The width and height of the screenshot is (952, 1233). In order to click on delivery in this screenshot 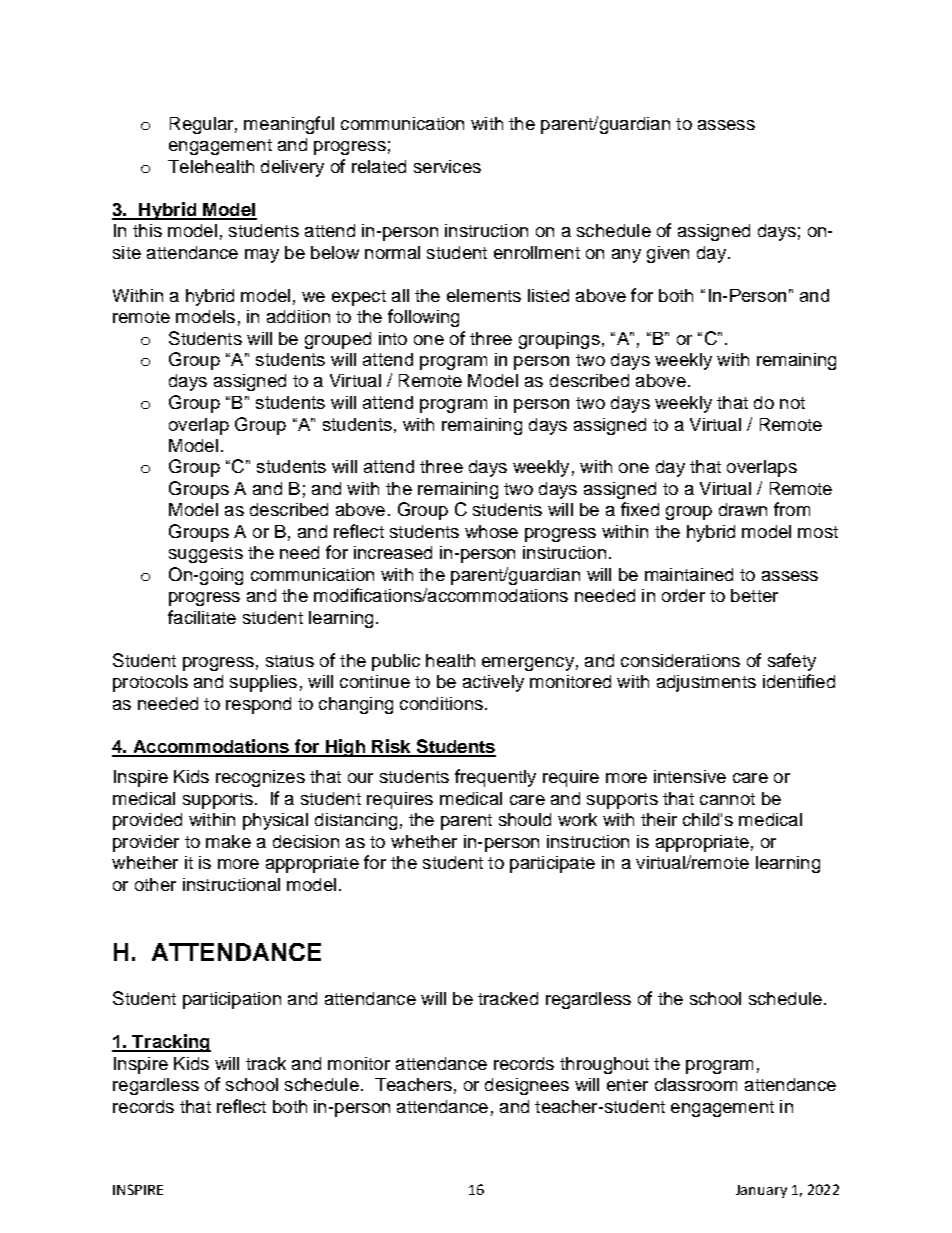, I will do `click(292, 168)`.
